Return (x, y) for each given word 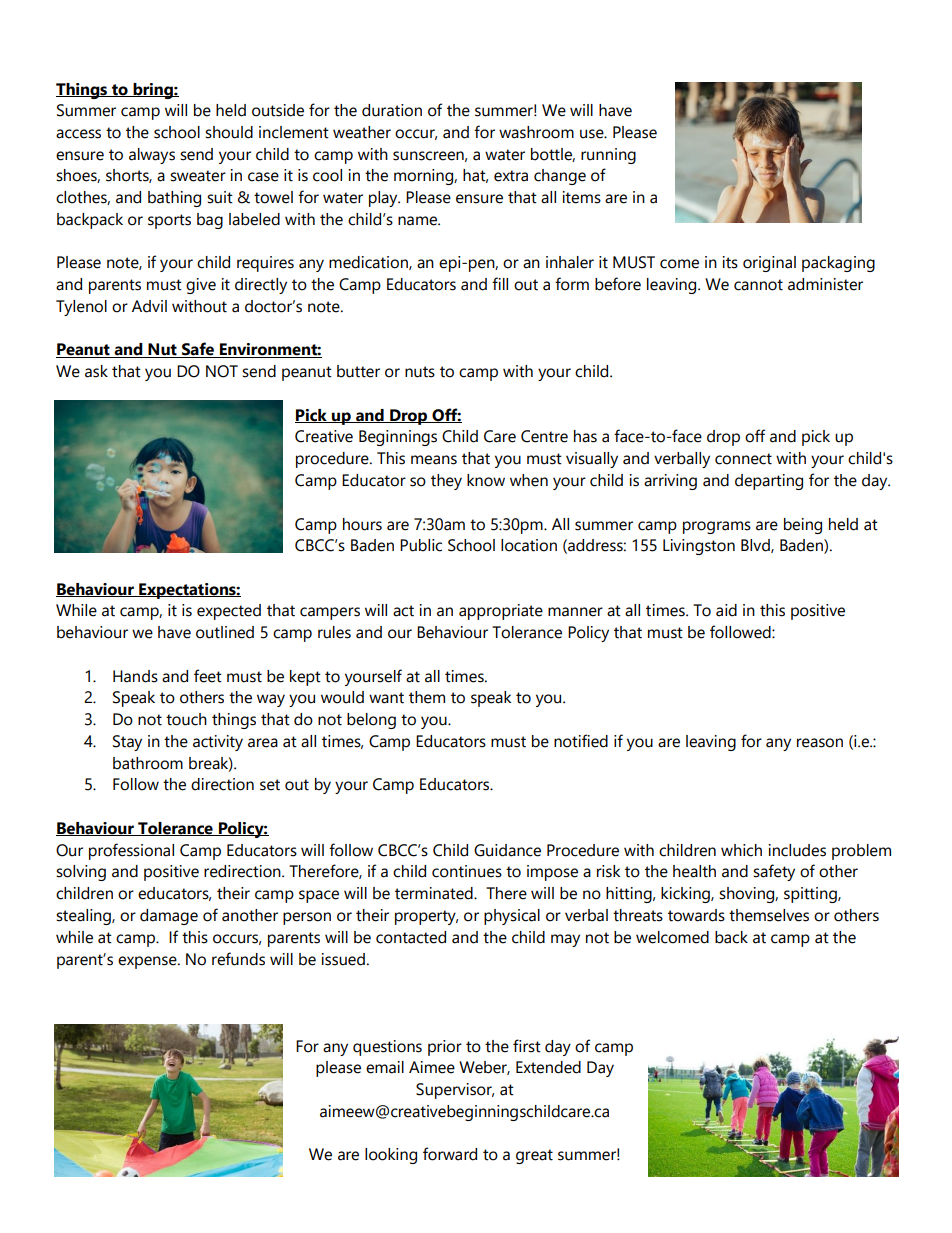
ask (96, 371)
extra (511, 176)
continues (467, 871)
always (152, 156)
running (608, 156)
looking (391, 1156)
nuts (420, 372)
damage (169, 917)
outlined (225, 632)
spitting (811, 895)
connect (743, 459)
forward (450, 1154)
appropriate (501, 612)
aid (726, 610)
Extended (548, 1067)
